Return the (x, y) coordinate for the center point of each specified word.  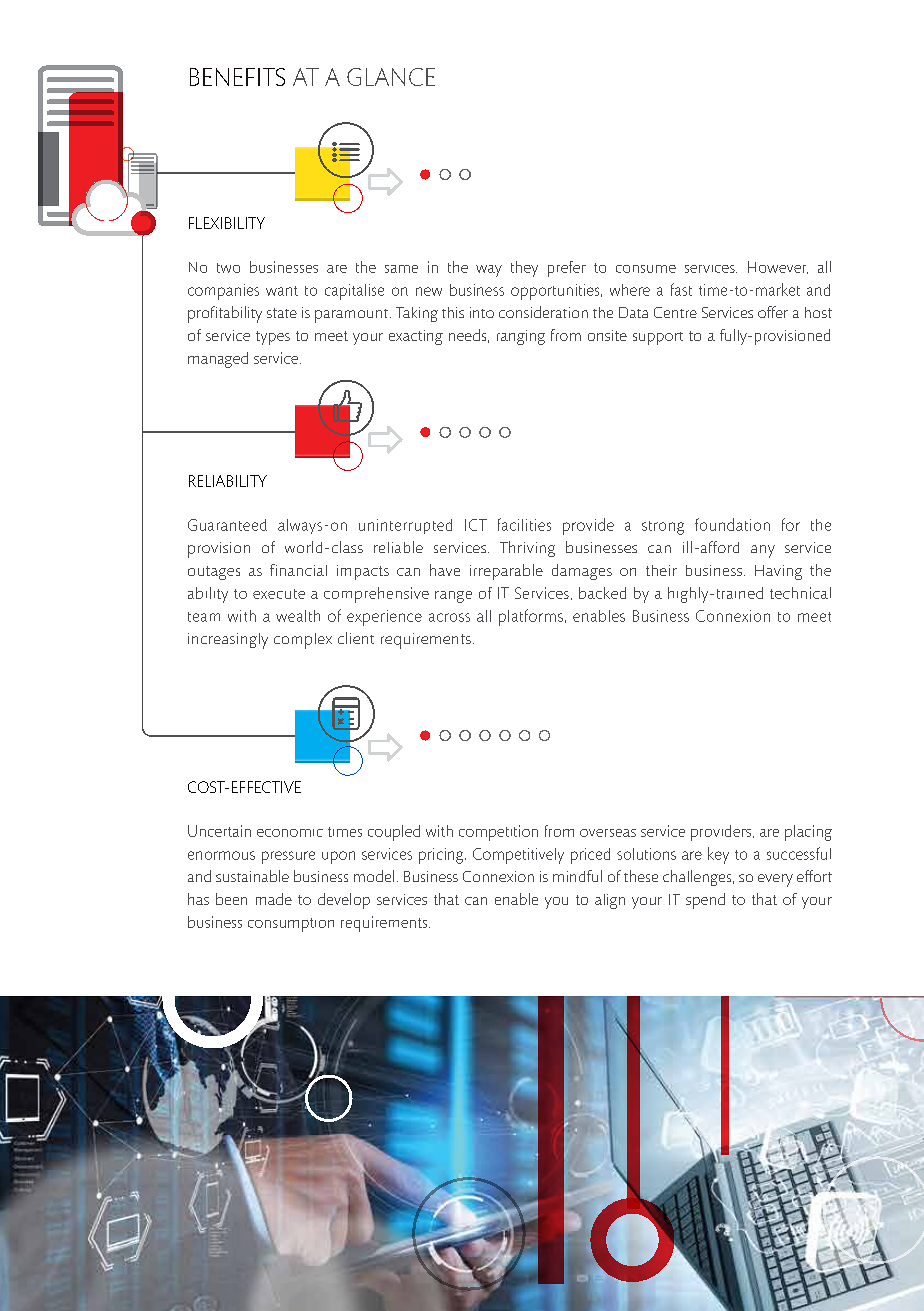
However (778, 267)
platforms (531, 617)
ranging (521, 337)
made (274, 899)
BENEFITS (237, 77)
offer (773, 312)
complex (303, 641)
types (273, 338)
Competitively (518, 856)
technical (800, 593)
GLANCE (391, 77)
